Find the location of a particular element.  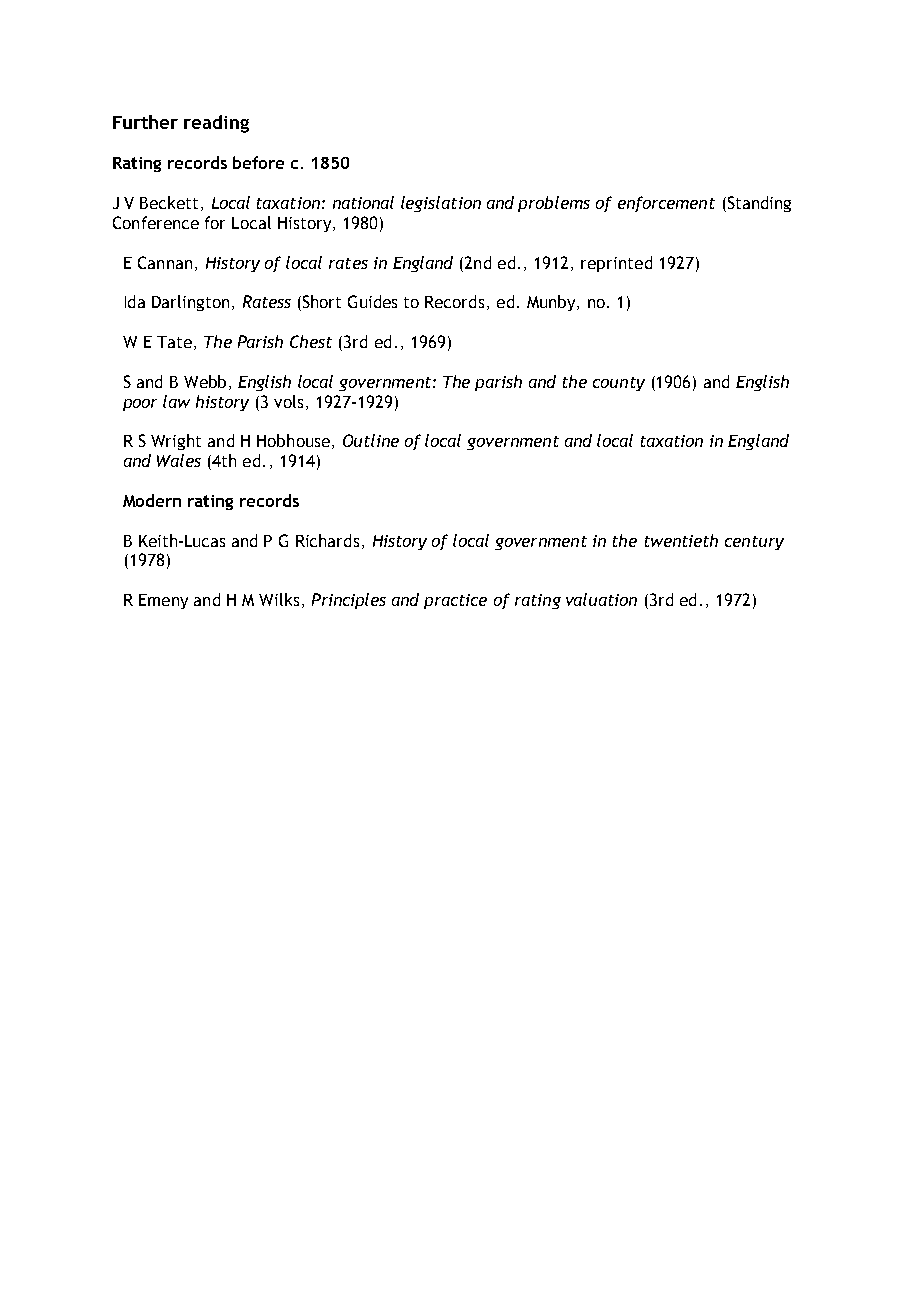

Guides is located at coordinates (372, 301).
